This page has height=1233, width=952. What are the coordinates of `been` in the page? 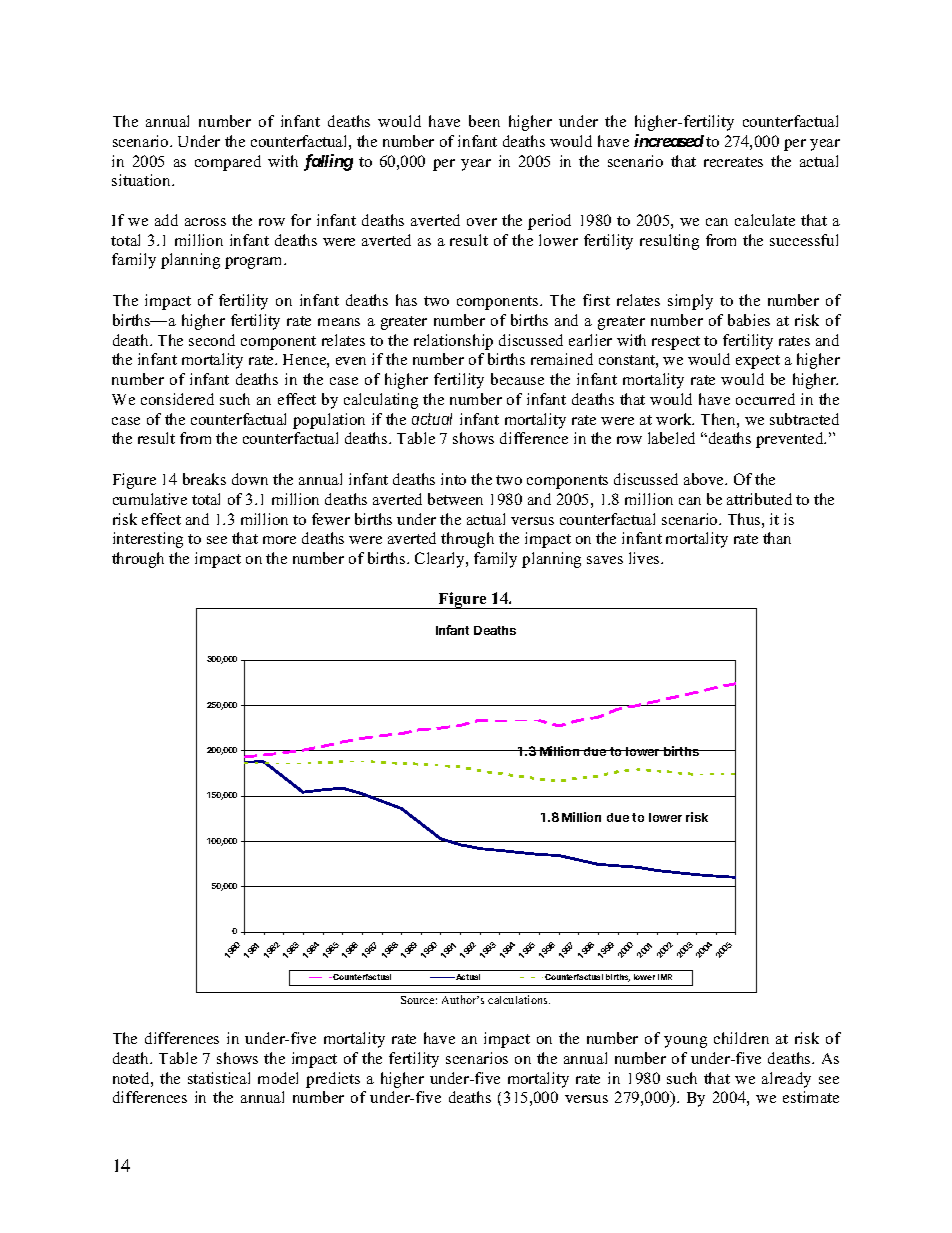 It's located at (484, 121).
